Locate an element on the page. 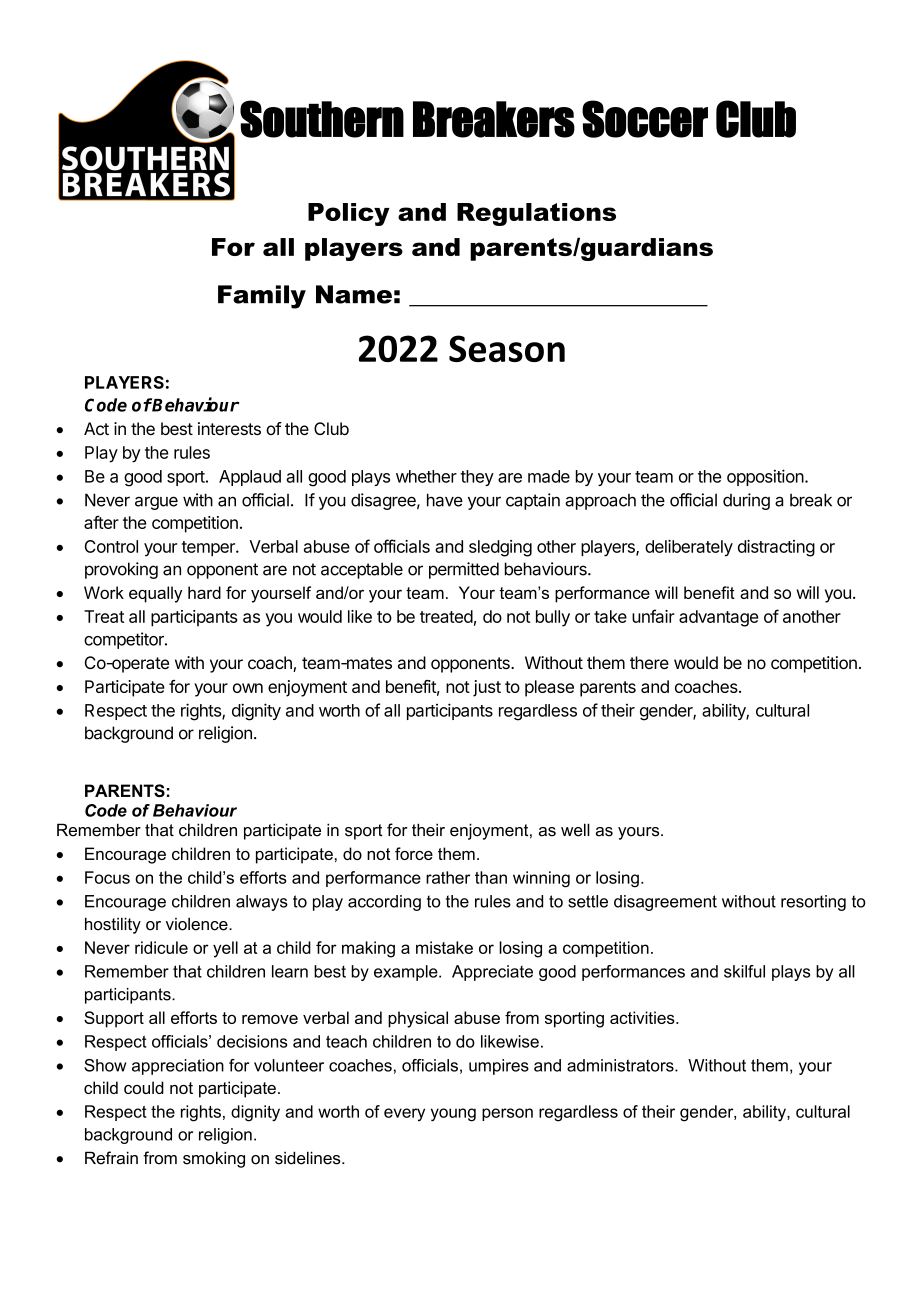 The height and width of the document is (1308, 924). smoking is located at coordinates (214, 1159).
